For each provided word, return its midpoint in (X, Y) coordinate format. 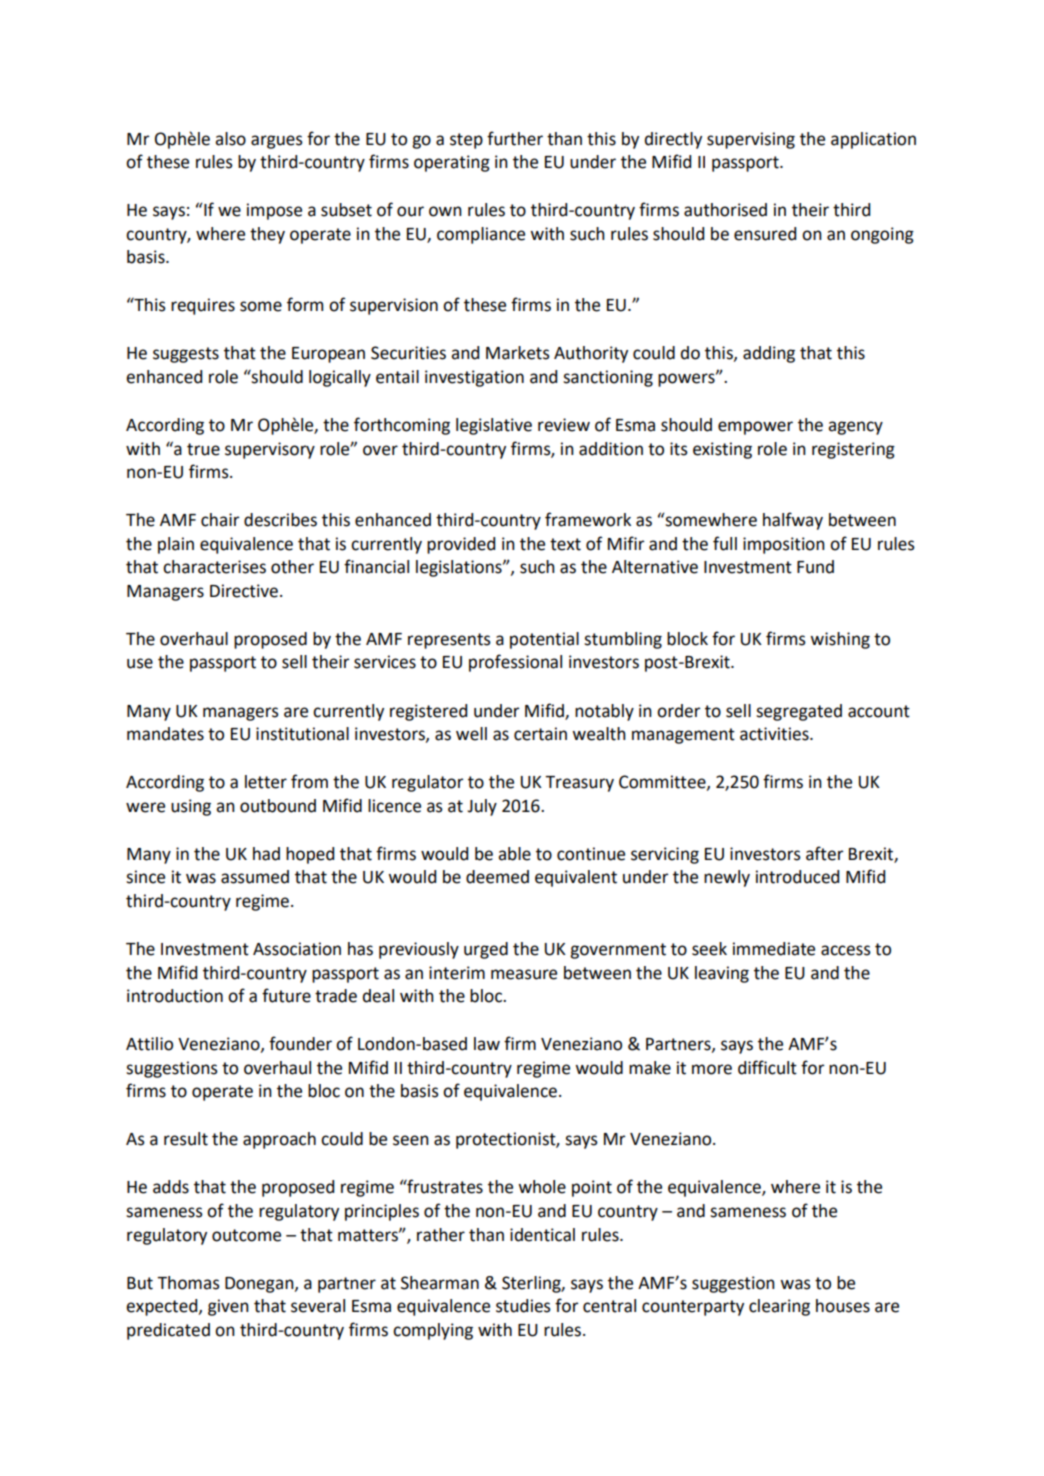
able (514, 854)
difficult (767, 1067)
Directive (244, 591)
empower (755, 428)
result (186, 1139)
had (266, 854)
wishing (840, 640)
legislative (494, 426)
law (487, 1044)
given (228, 1307)
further (515, 138)
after (825, 853)
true (203, 449)
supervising (751, 140)
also (230, 139)
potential (544, 640)
